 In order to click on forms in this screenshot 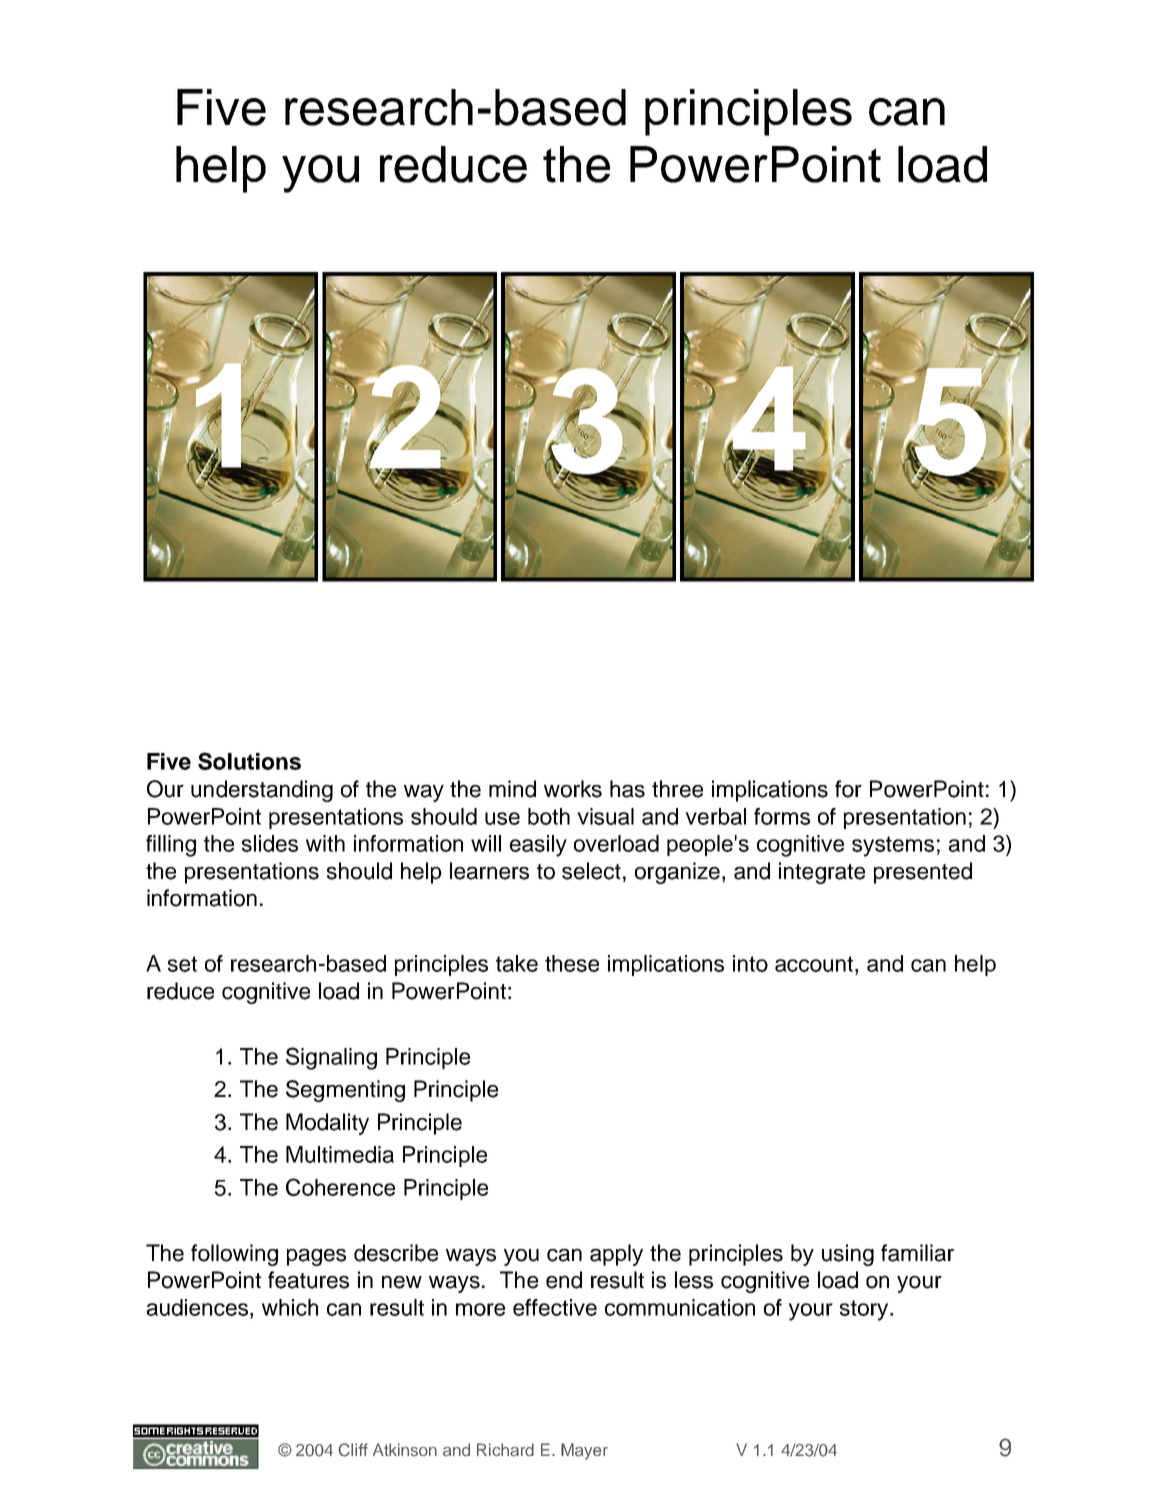, I will do `click(782, 816)`.
